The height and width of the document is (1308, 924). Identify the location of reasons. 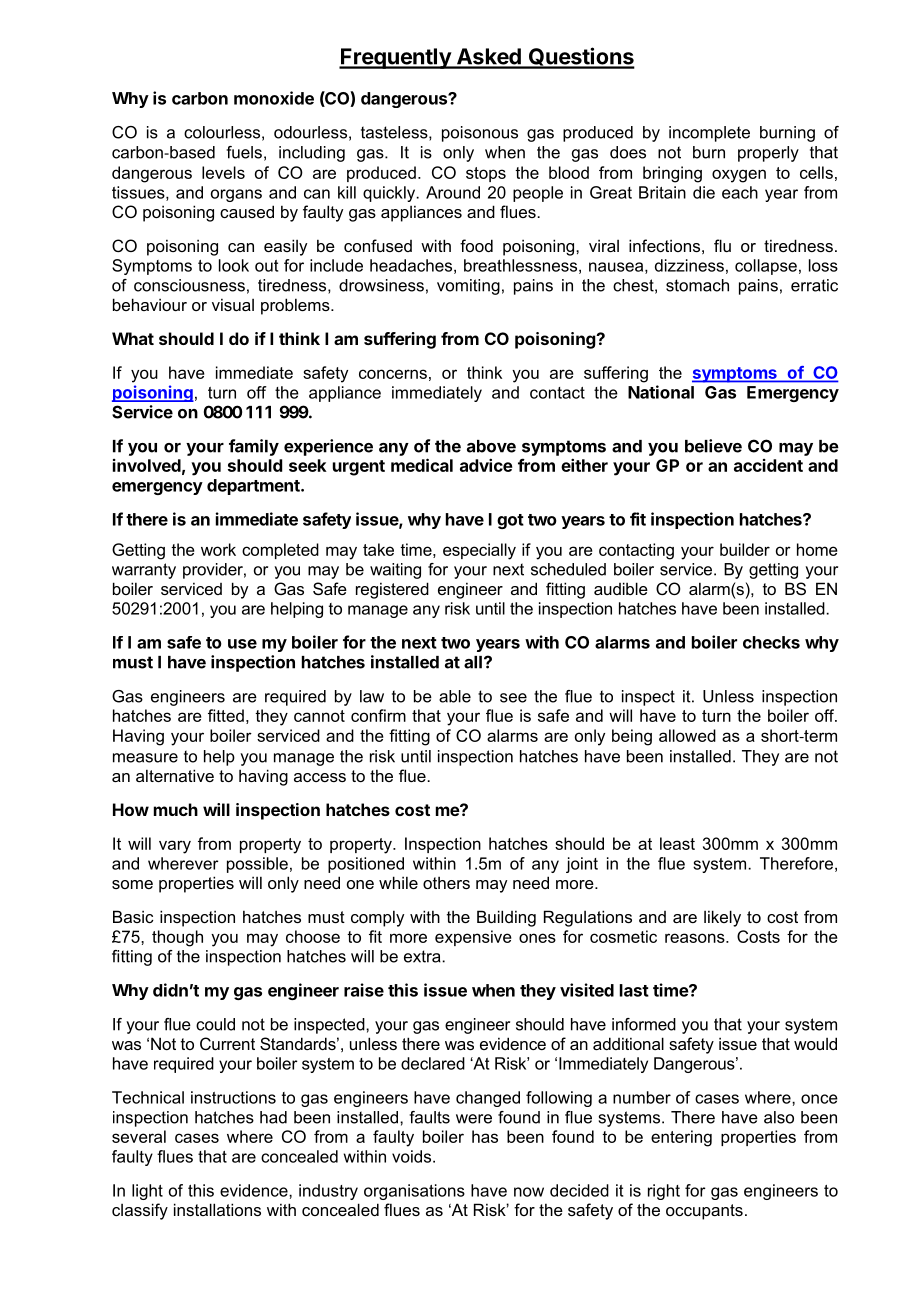
(696, 938).
